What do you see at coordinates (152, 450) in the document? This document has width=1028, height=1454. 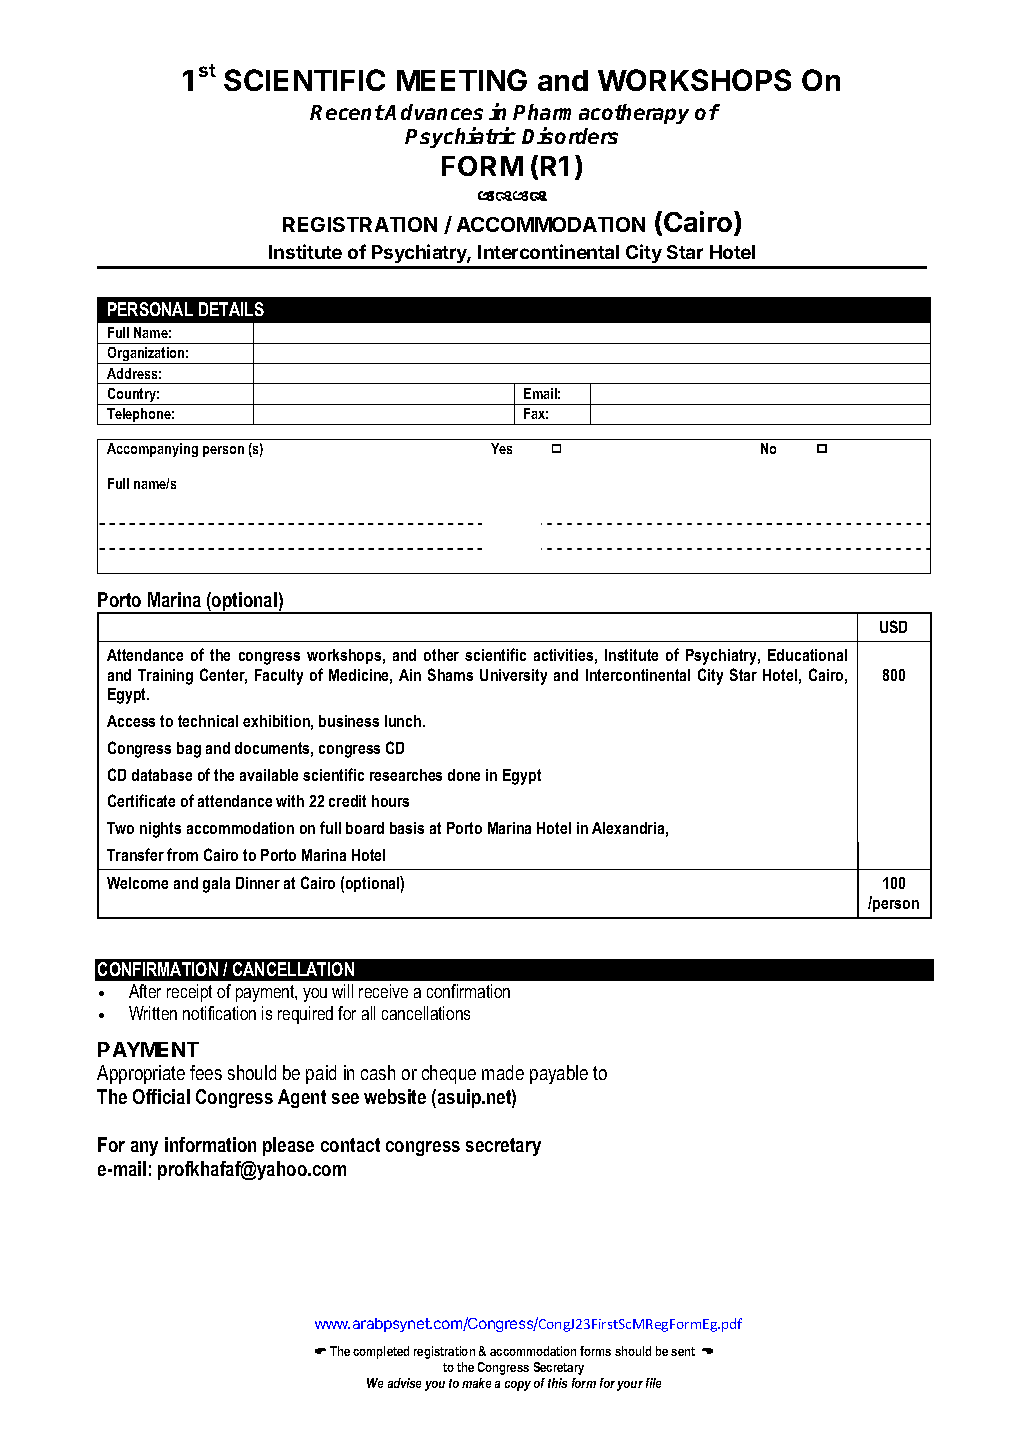 I see `Accompanying` at bounding box center [152, 450].
